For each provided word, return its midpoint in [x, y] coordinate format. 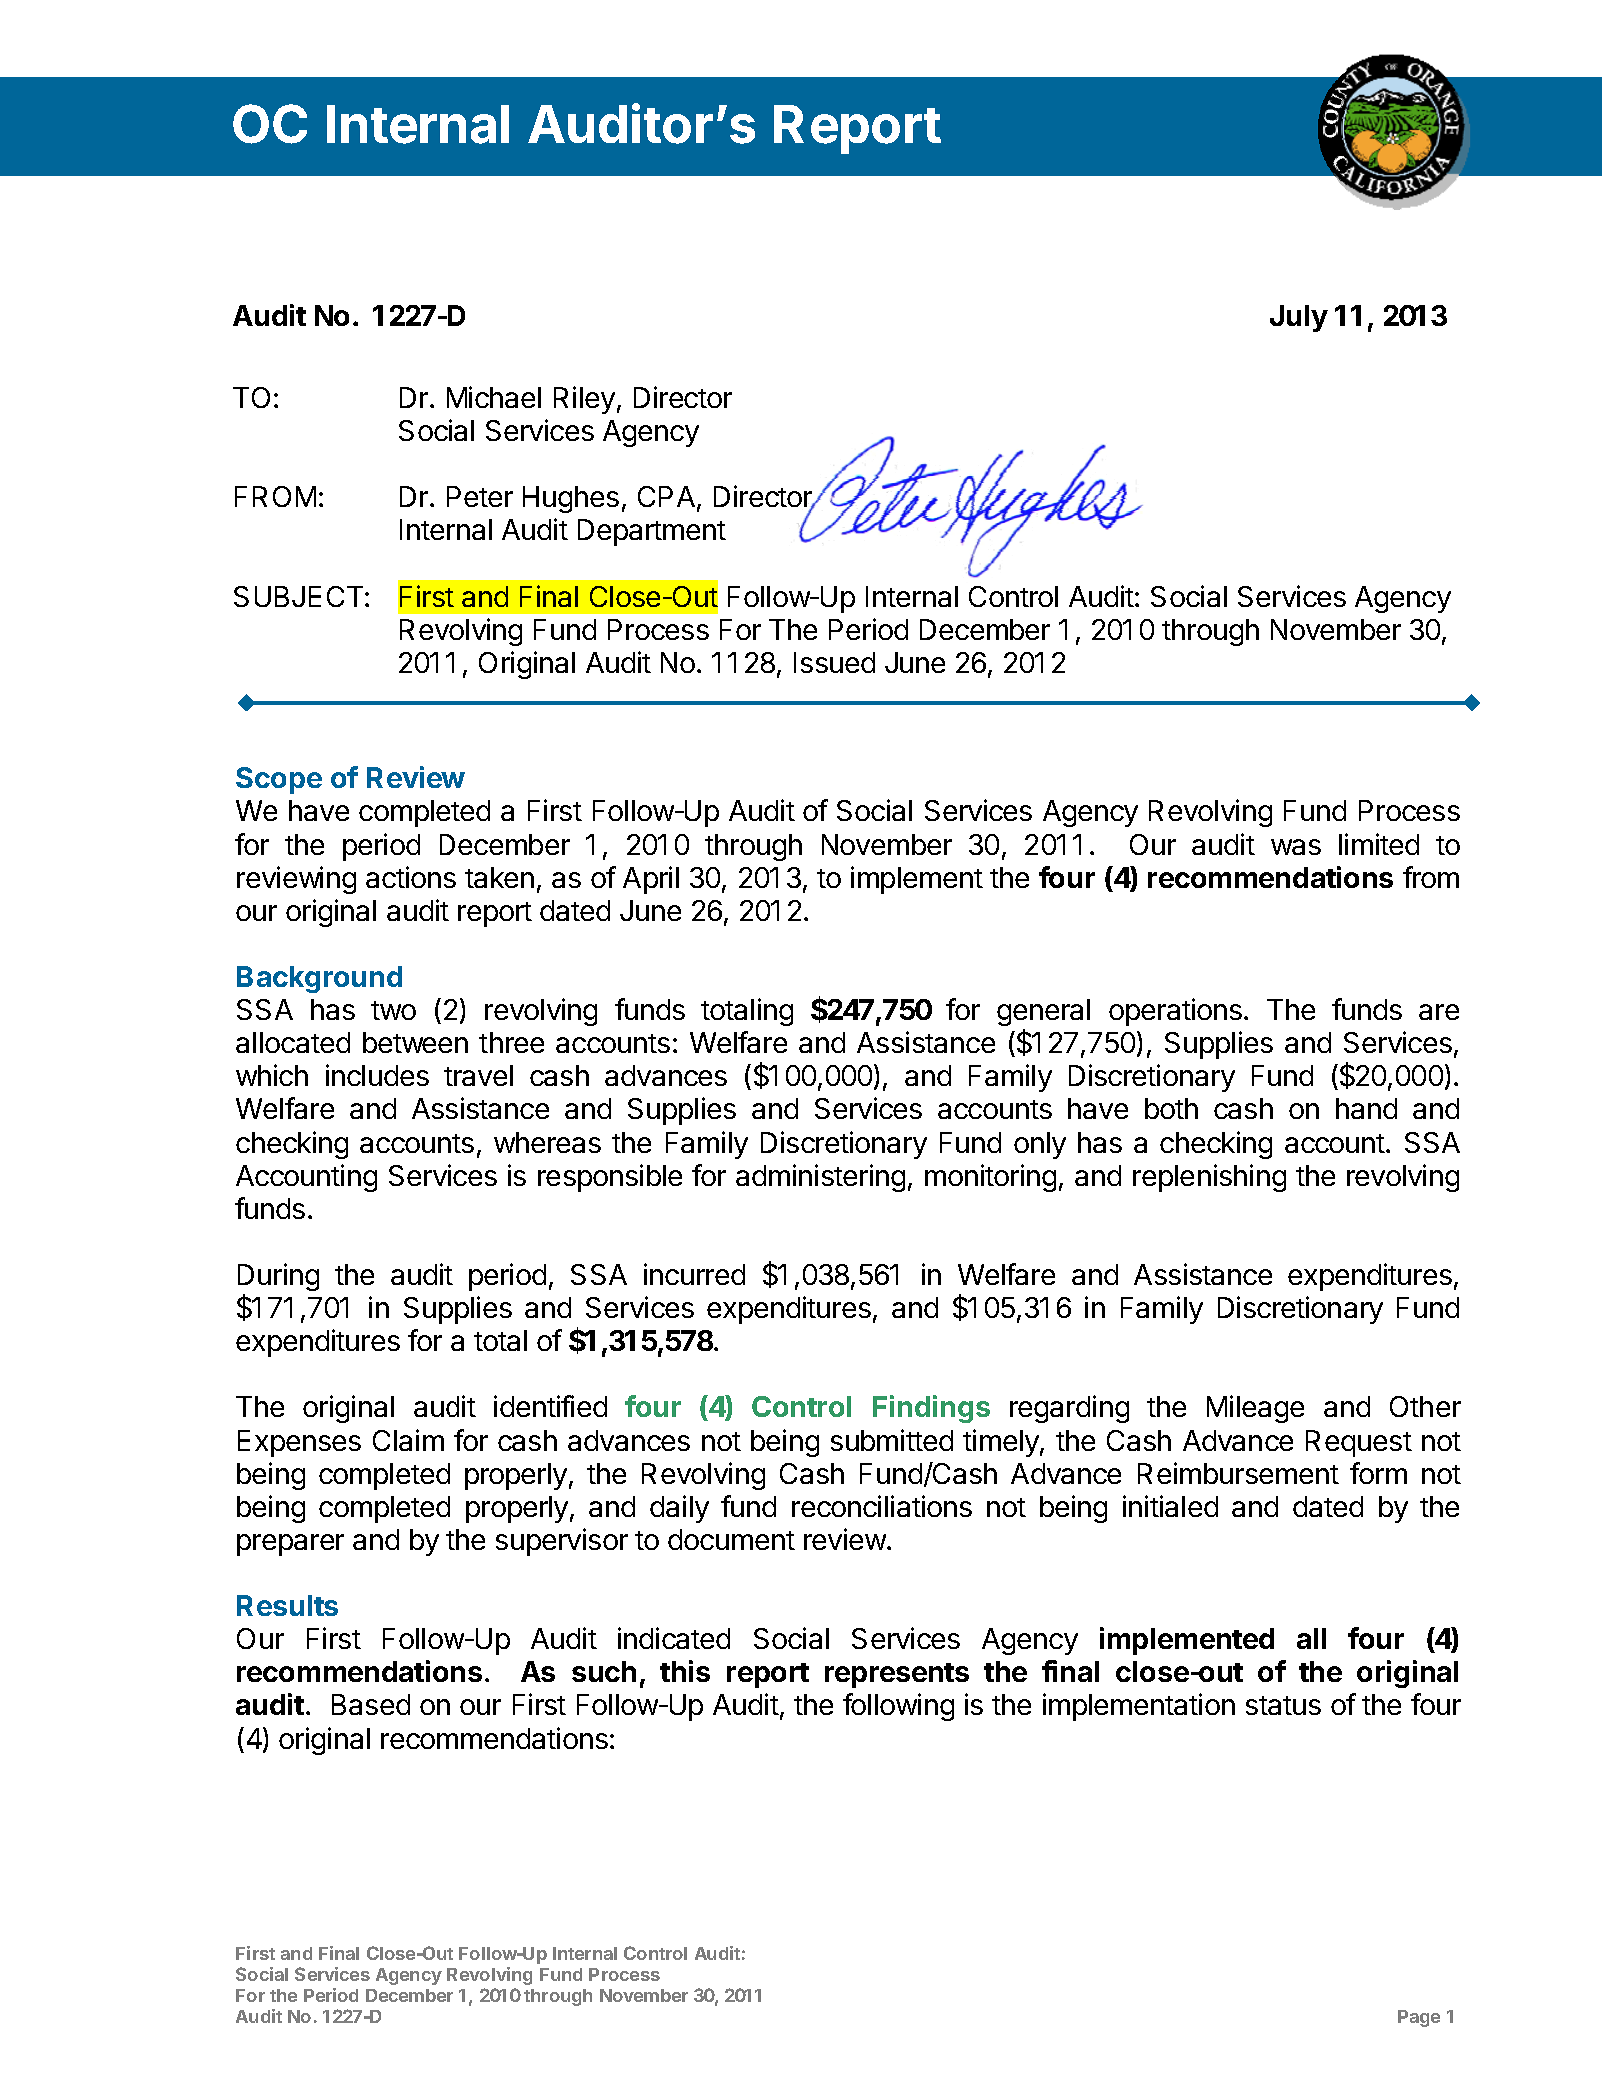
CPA [666, 496]
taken [499, 877]
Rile [578, 397]
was [1296, 847]
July [1299, 318]
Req [1330, 1443]
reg [1030, 1412]
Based [371, 1704]
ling [772, 1012]
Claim [408, 1440]
